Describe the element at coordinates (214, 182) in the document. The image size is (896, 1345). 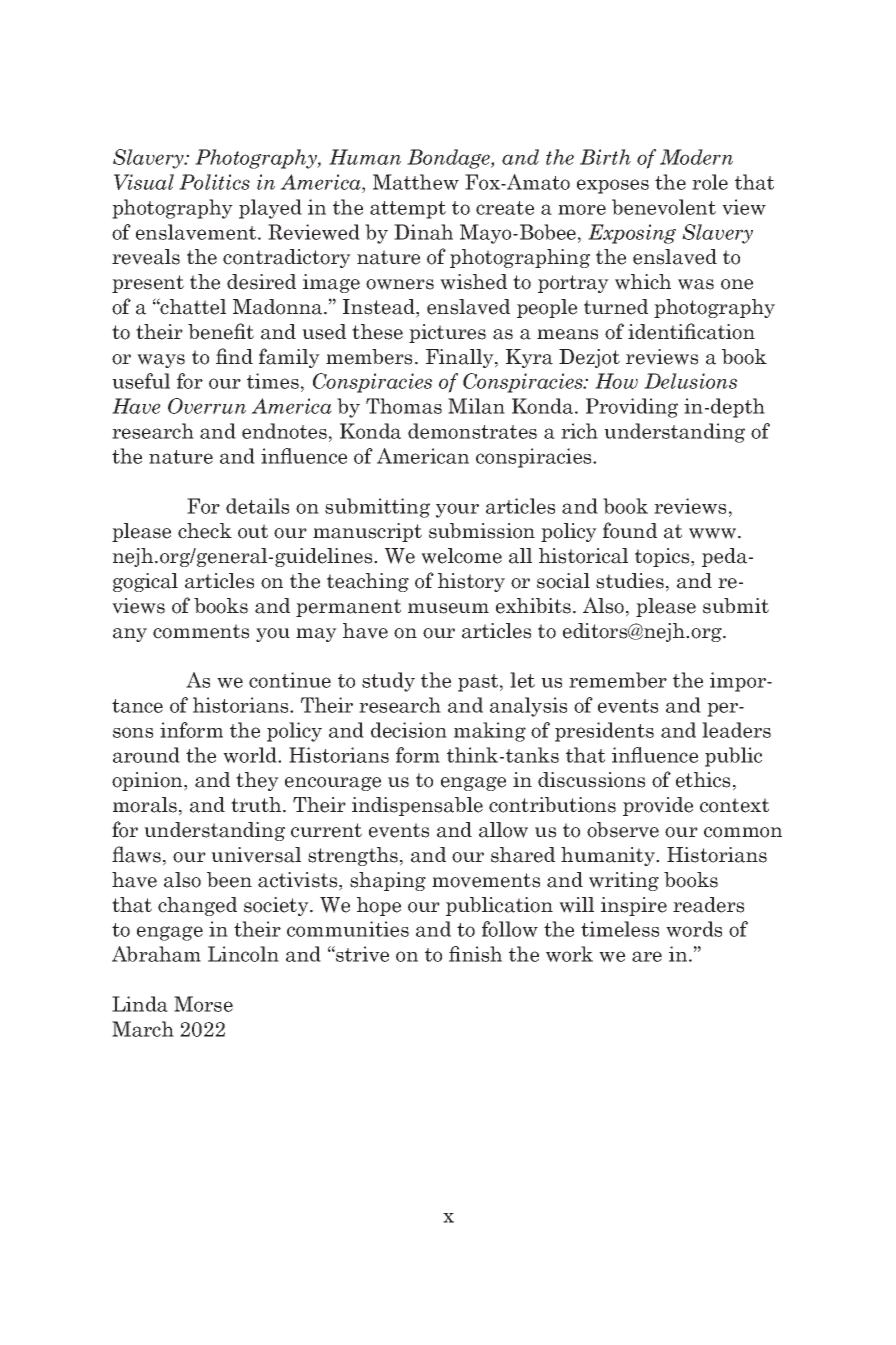
I see `Politics` at that location.
